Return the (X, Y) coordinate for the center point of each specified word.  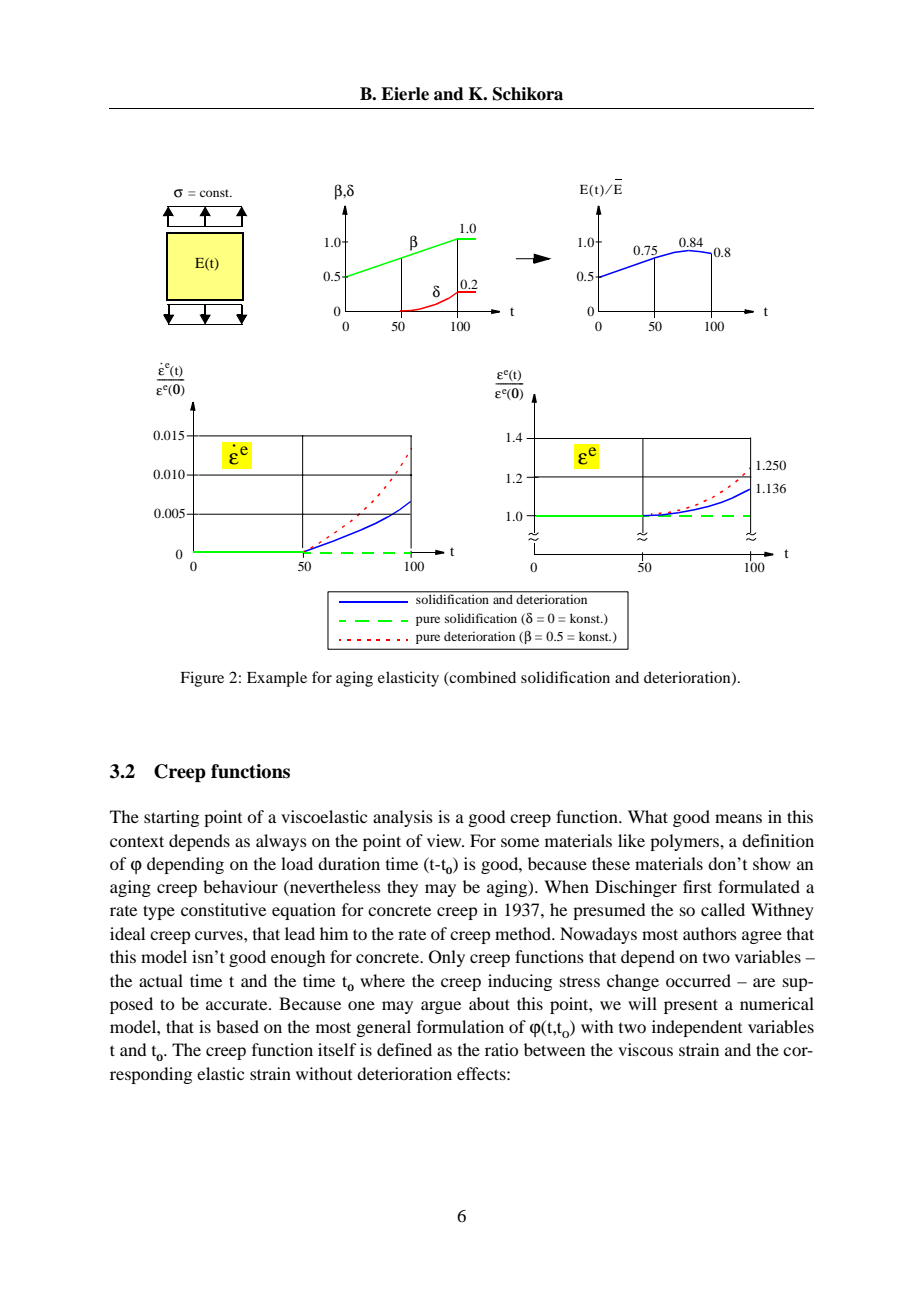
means (738, 818)
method (524, 933)
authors (710, 933)
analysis (403, 818)
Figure (202, 679)
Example (277, 679)
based (237, 1026)
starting (171, 818)
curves (220, 935)
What (648, 816)
